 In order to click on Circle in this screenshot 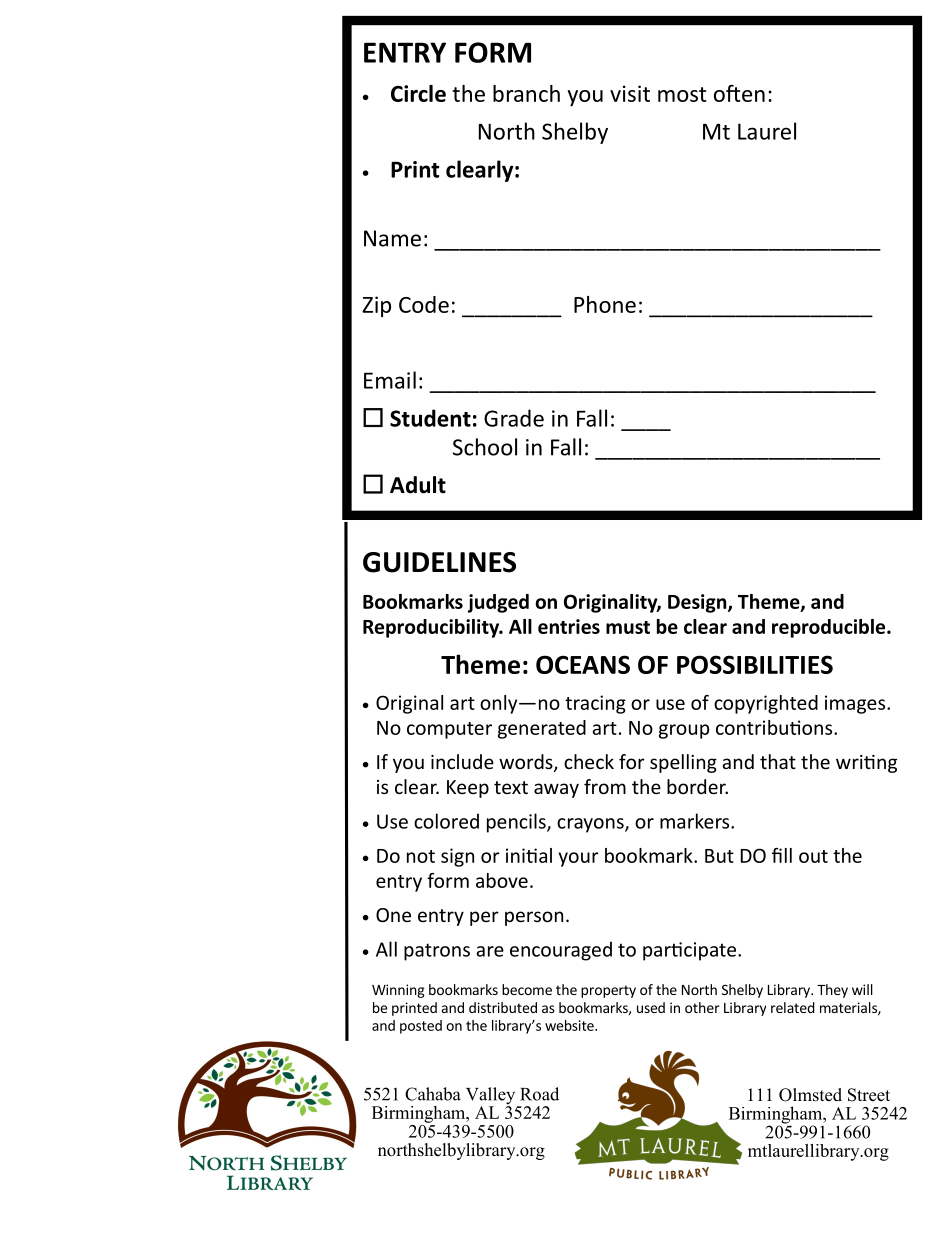, I will do `click(418, 93)`.
